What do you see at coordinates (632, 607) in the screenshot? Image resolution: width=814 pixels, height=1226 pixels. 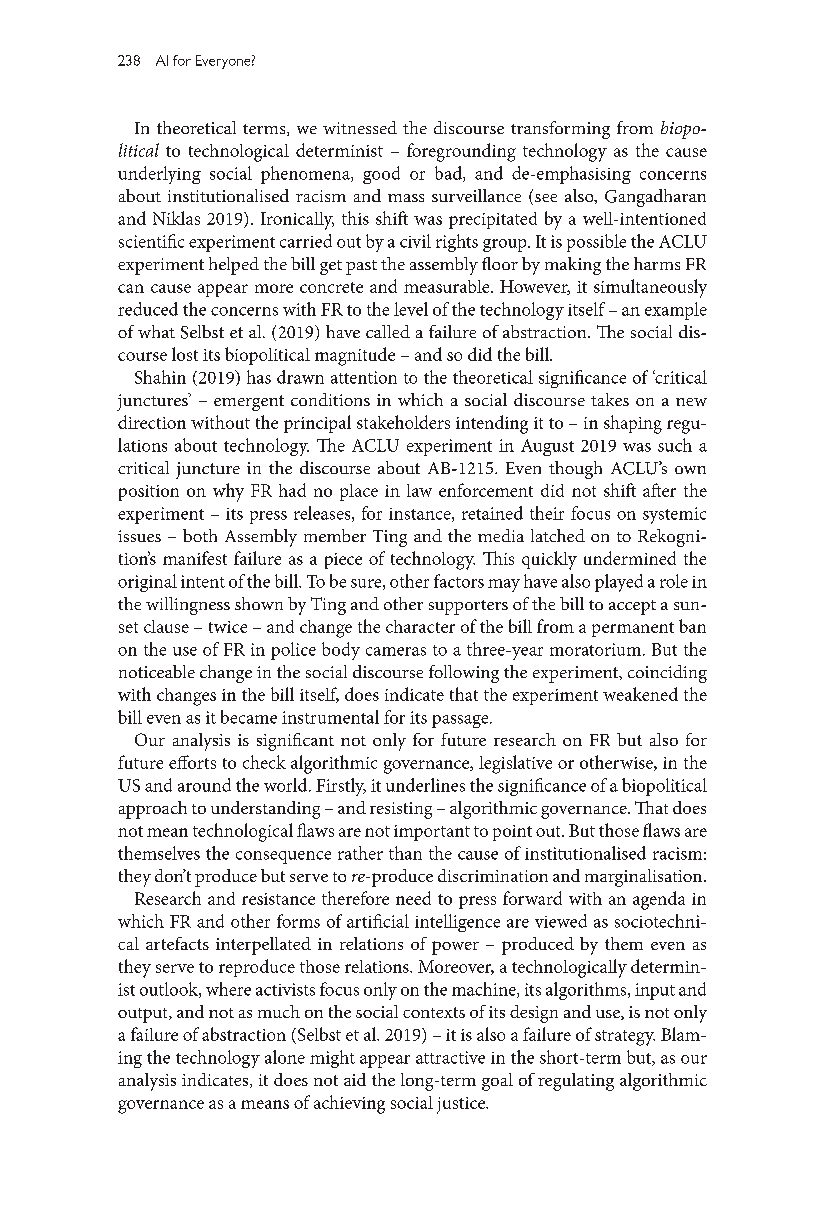 I see `accept` at bounding box center [632, 607].
